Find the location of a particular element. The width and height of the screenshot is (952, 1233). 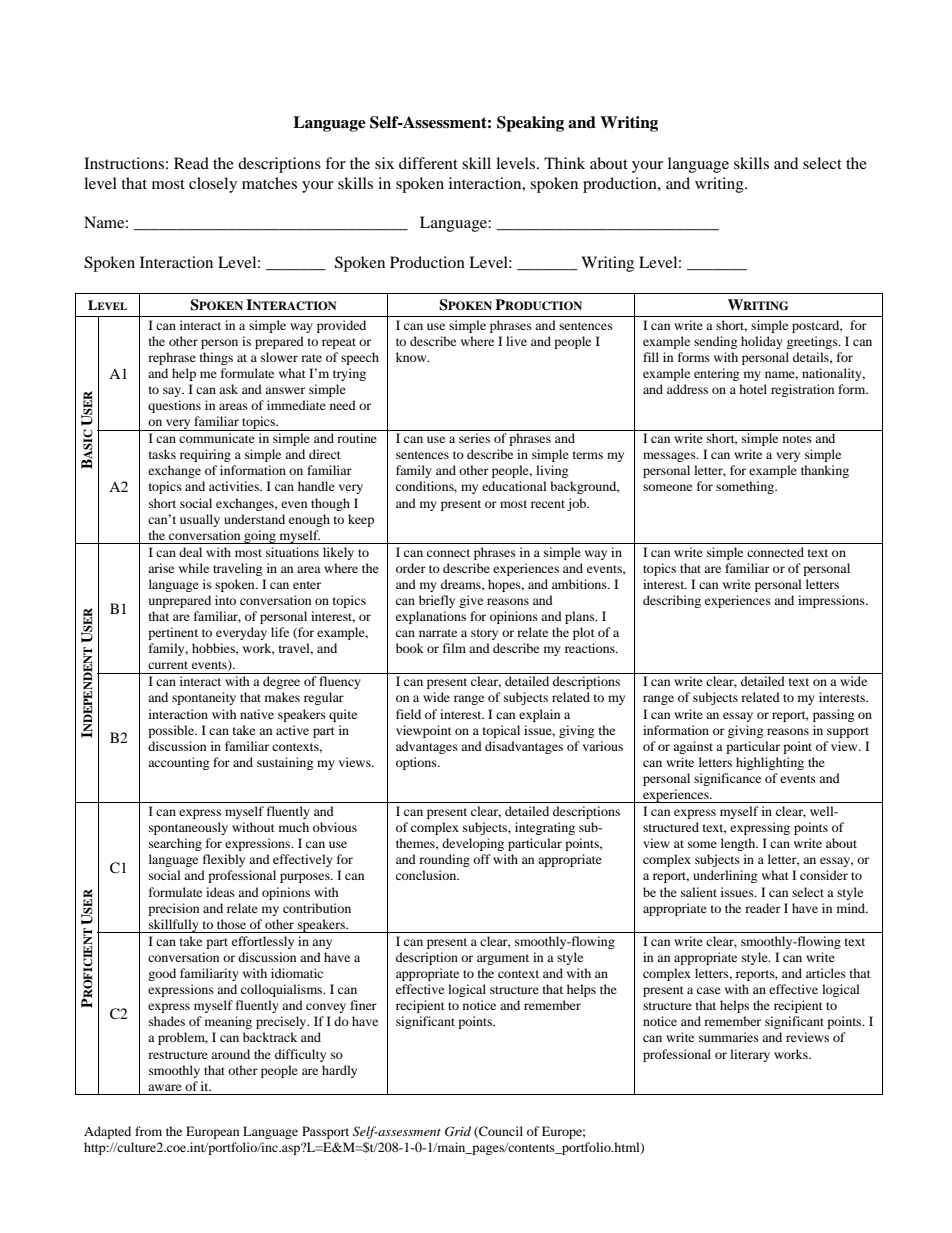

pertinent is located at coordinates (173, 633).
